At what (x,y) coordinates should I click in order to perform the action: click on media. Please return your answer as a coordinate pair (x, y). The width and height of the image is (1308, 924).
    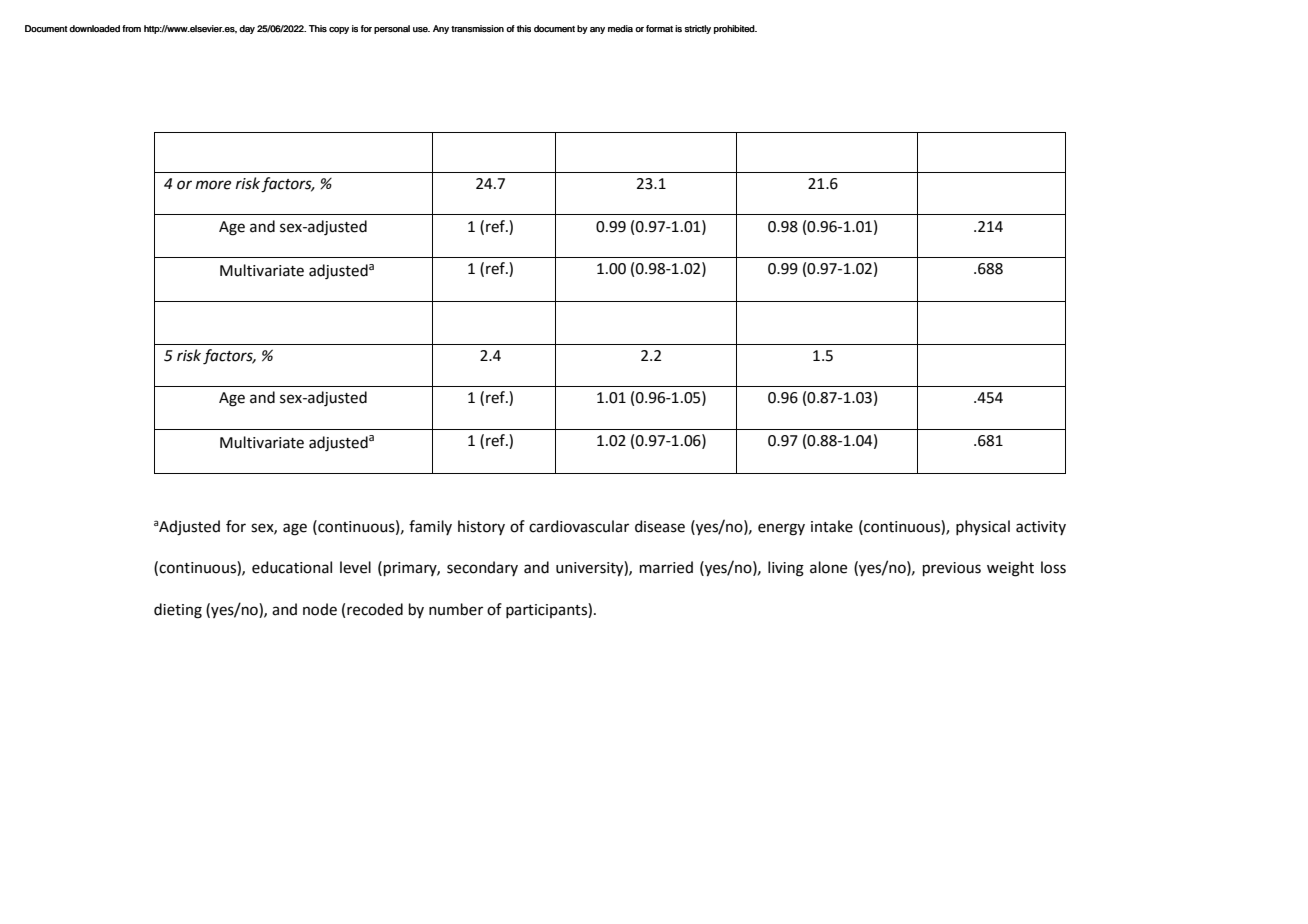
    Looking at the image, I should click on (620, 29).
